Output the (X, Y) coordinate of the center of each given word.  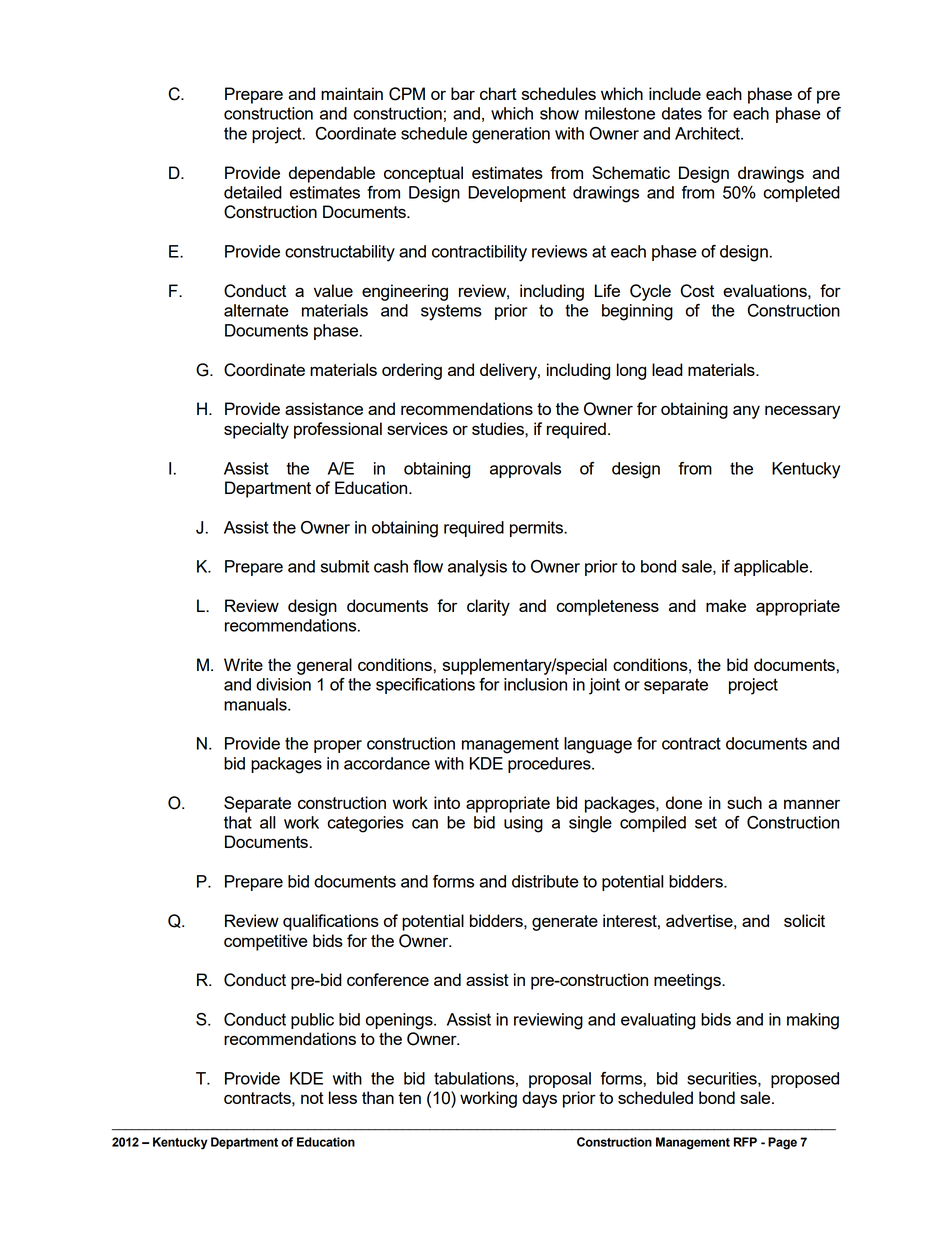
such (744, 802)
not (312, 1098)
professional (338, 430)
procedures (550, 765)
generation (511, 135)
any (746, 412)
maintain (352, 93)
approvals (525, 470)
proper (338, 746)
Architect (708, 133)
